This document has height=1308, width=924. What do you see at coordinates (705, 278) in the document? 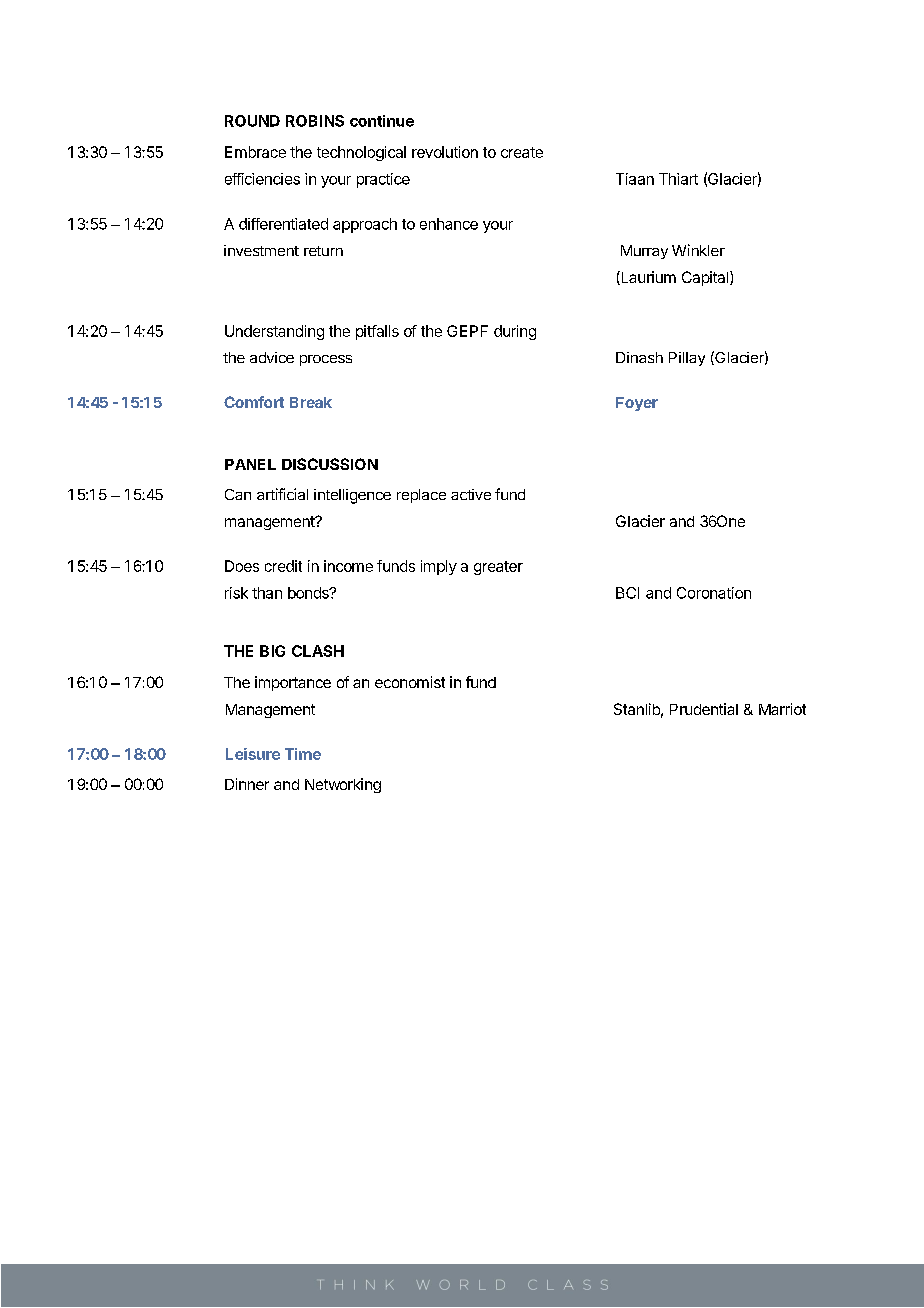
I see `Capital` at bounding box center [705, 278].
